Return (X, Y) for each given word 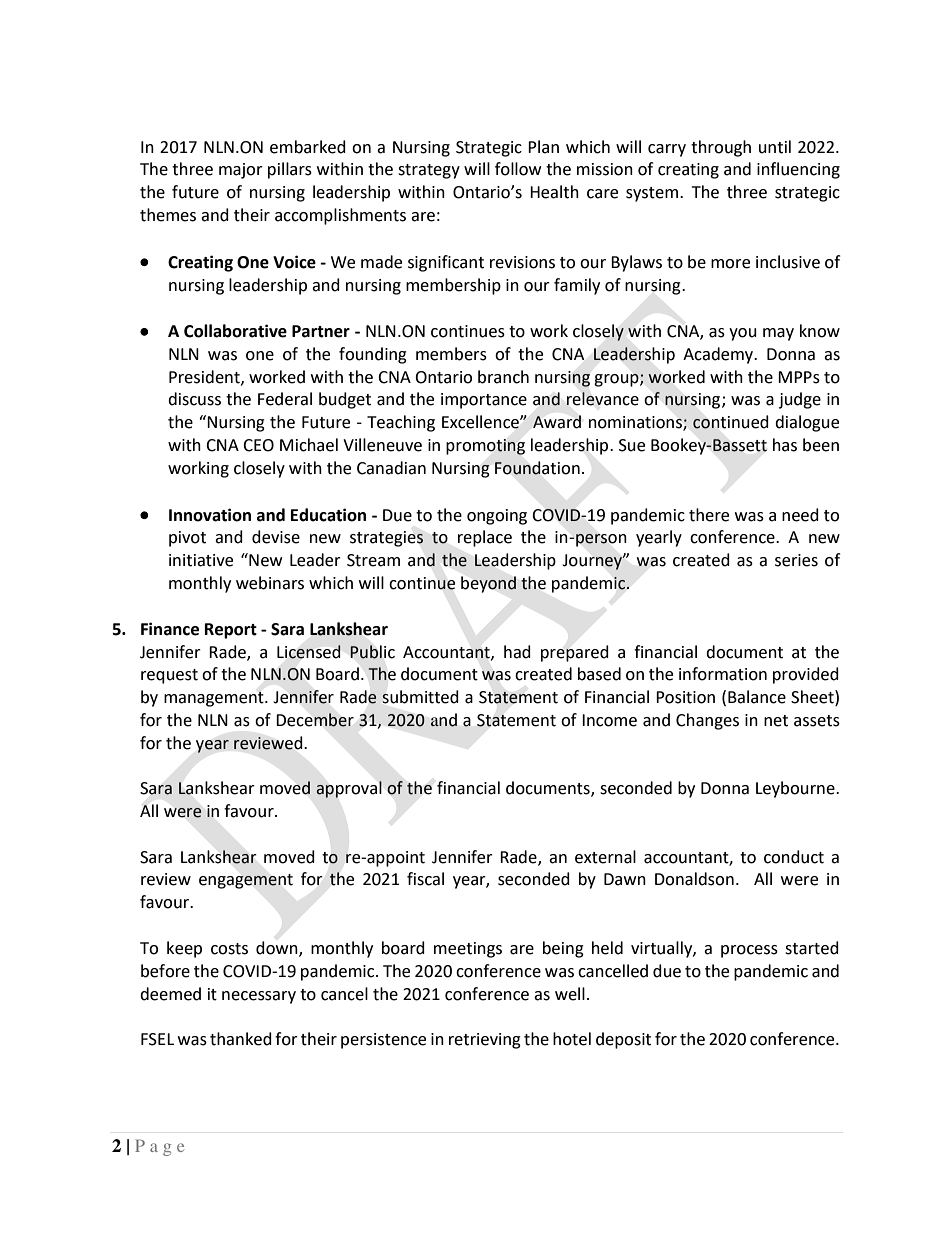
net (776, 721)
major (241, 171)
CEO (258, 445)
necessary (259, 997)
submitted (420, 697)
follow (518, 169)
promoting (485, 447)
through (721, 148)
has (785, 445)
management (215, 699)
